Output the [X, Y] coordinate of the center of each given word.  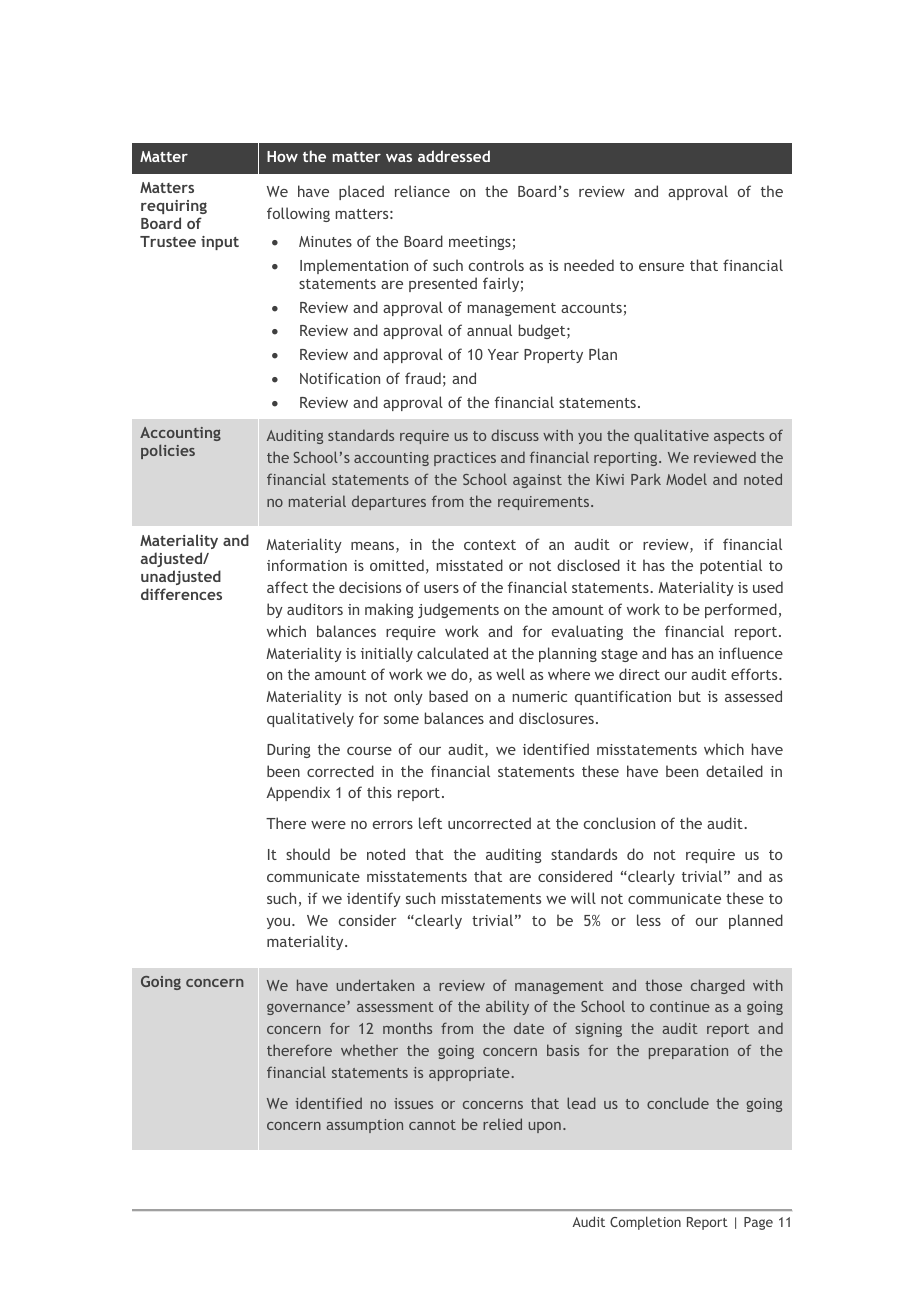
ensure [661, 267]
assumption [364, 1126]
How [282, 156]
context [490, 545]
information [307, 565]
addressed [454, 156]
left [430, 823]
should [308, 854]
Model [686, 479]
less [649, 920]
